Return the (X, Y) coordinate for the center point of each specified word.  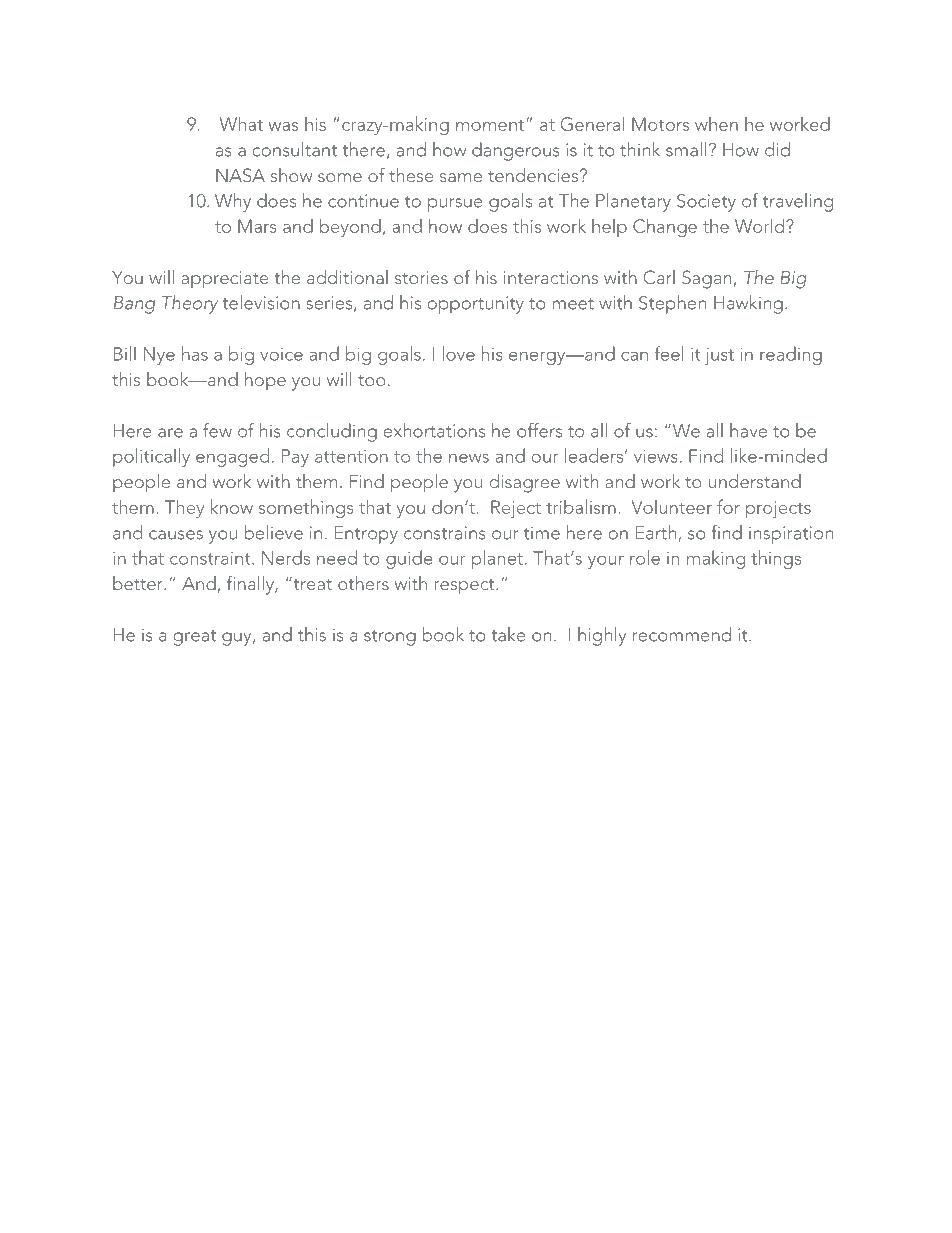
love (458, 353)
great (194, 638)
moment (491, 125)
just (719, 356)
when (716, 124)
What (241, 123)
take (508, 634)
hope (265, 381)
